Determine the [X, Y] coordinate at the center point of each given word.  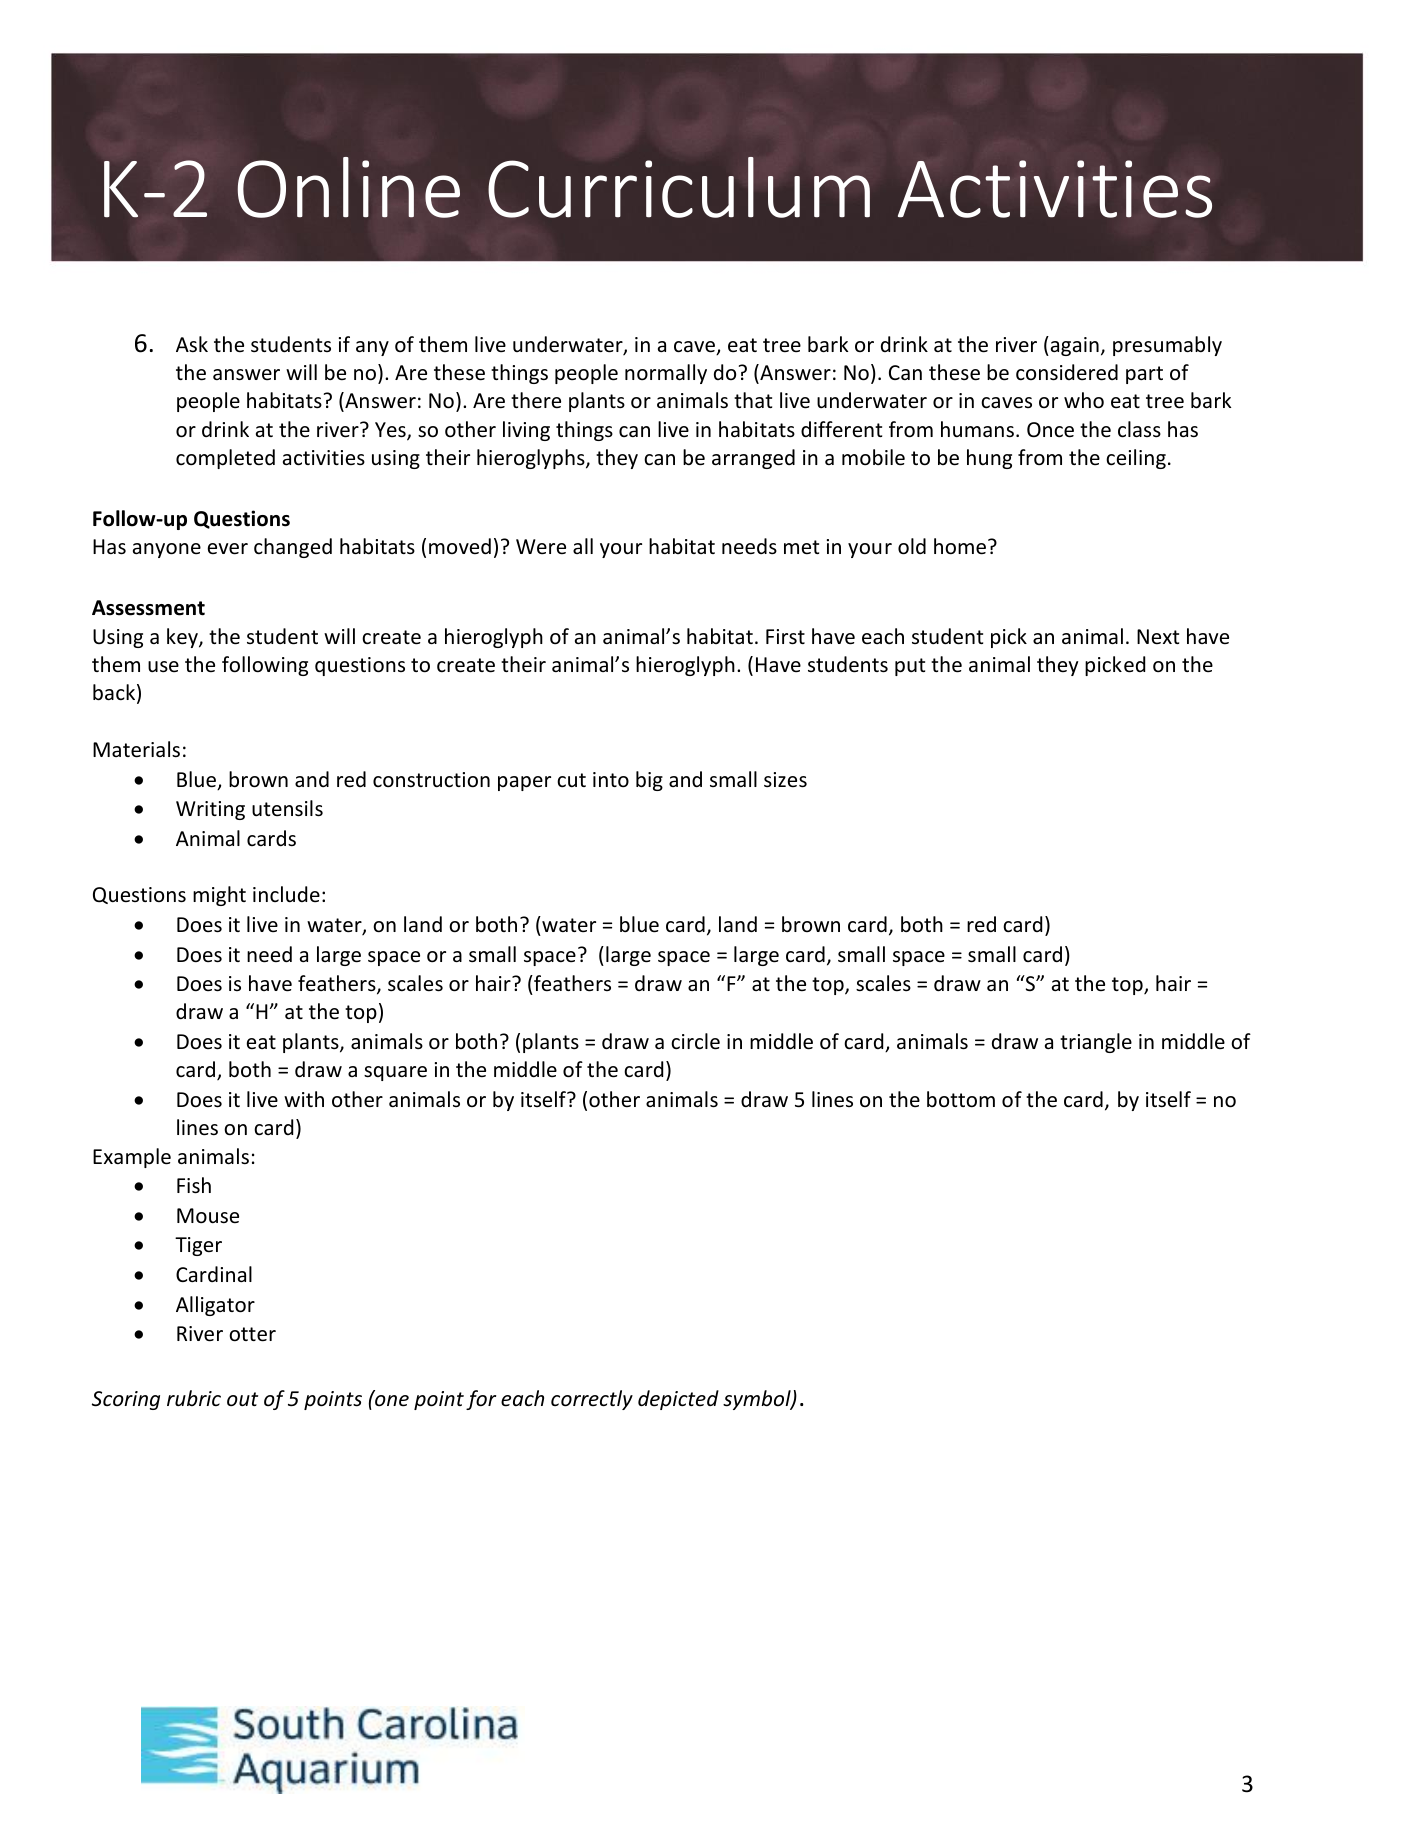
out [242, 1399]
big [649, 781]
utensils [287, 808]
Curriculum [679, 187]
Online [348, 187]
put [910, 667]
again [1073, 346]
